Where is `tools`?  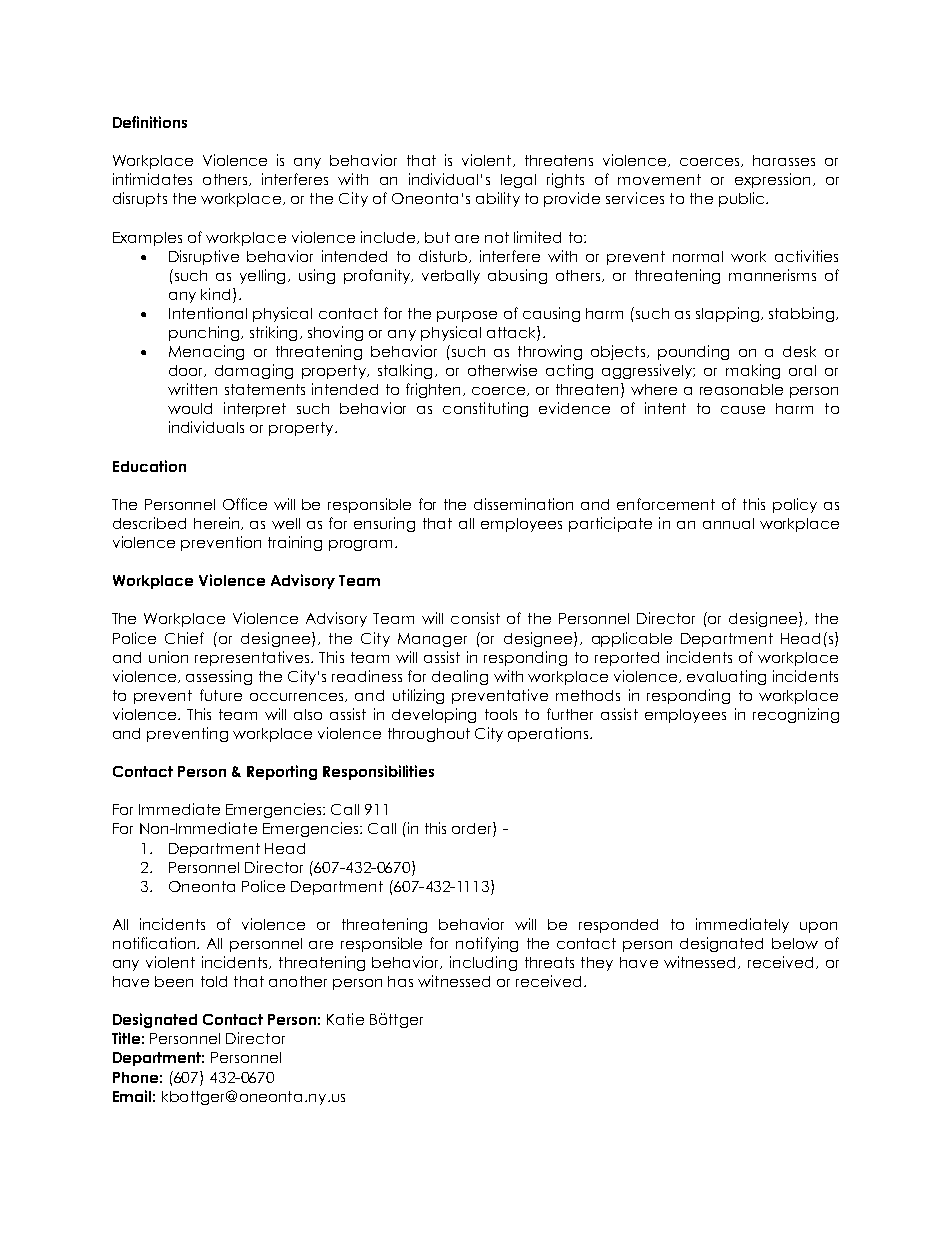
tools is located at coordinates (501, 714).
